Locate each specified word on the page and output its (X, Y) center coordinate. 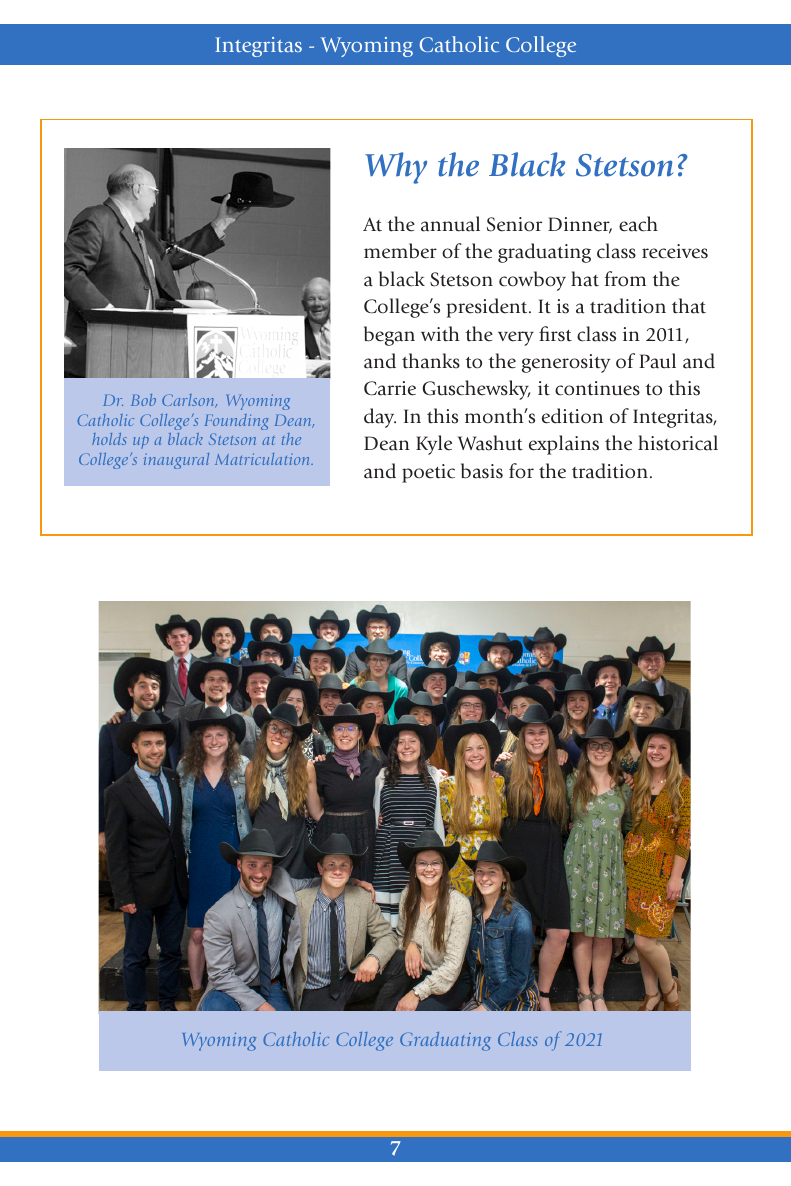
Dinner (580, 225)
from (625, 279)
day (380, 418)
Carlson (189, 401)
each (638, 224)
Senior (514, 224)
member (400, 251)
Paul (657, 361)
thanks (431, 361)
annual (450, 224)
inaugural (176, 461)
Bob (143, 400)
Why (396, 168)
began (389, 336)
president (488, 308)
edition (572, 416)
